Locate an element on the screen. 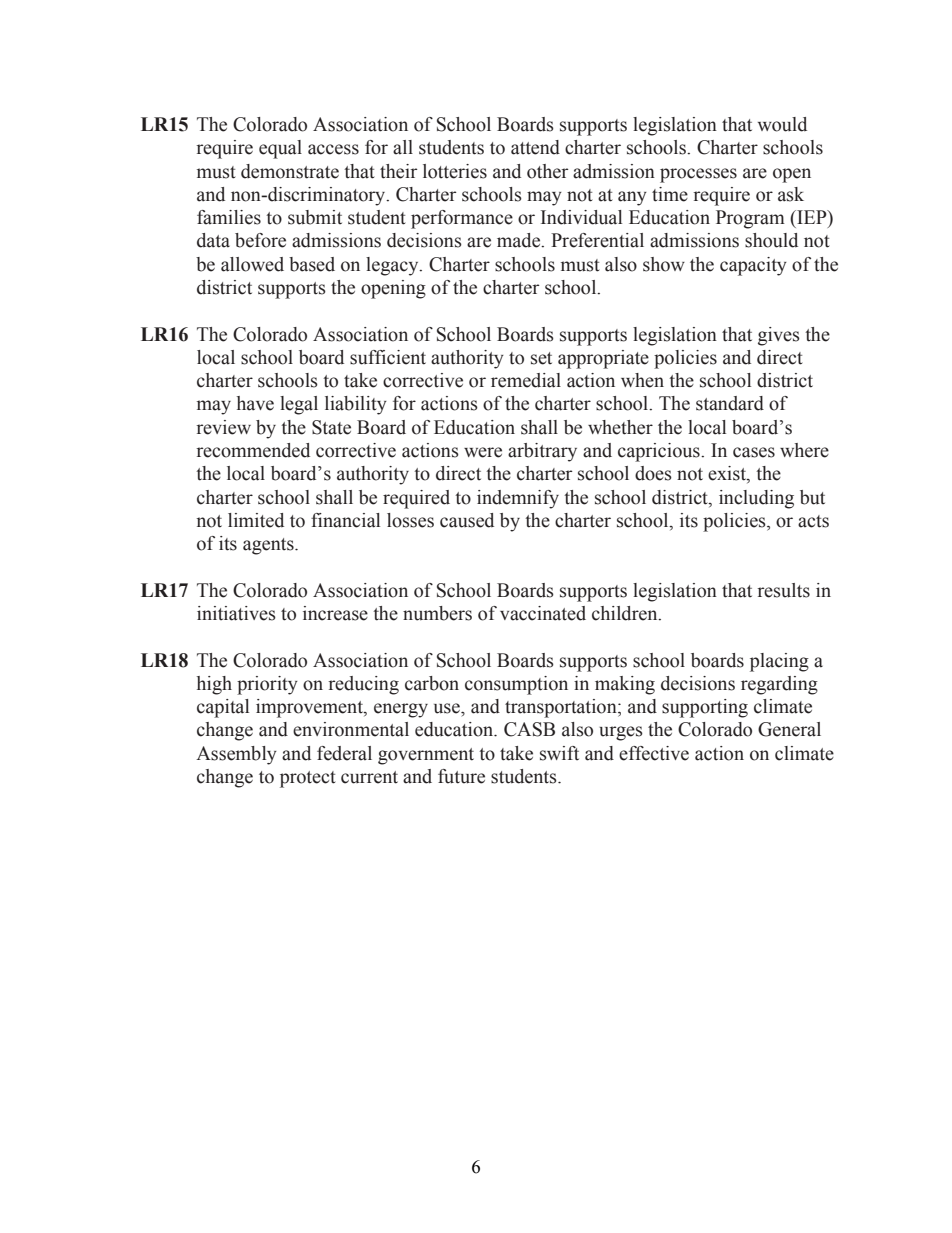  attend is located at coordinates (535, 147).
